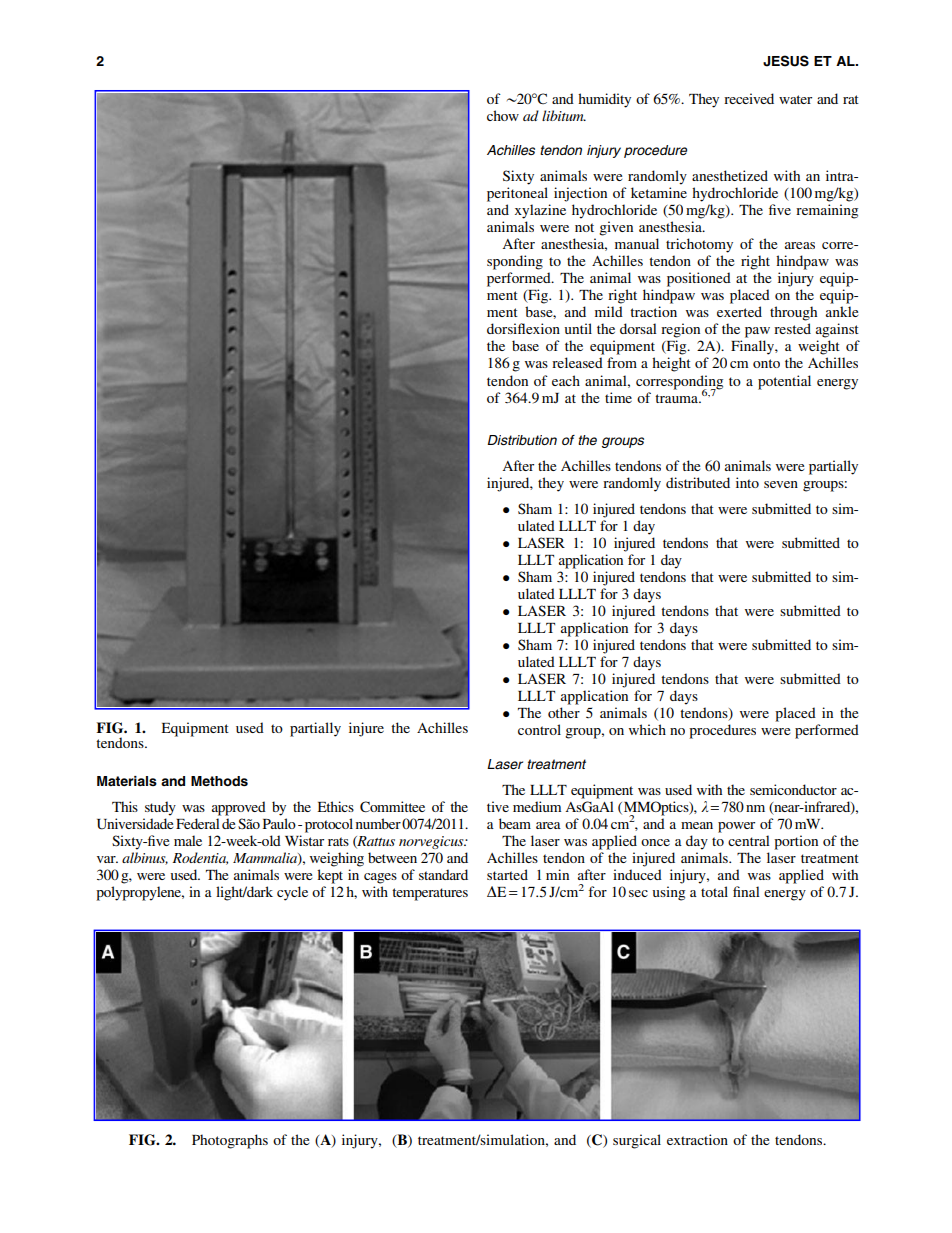 Image resolution: width=952 pixels, height=1233 pixels. I want to click on control, so click(539, 729).
